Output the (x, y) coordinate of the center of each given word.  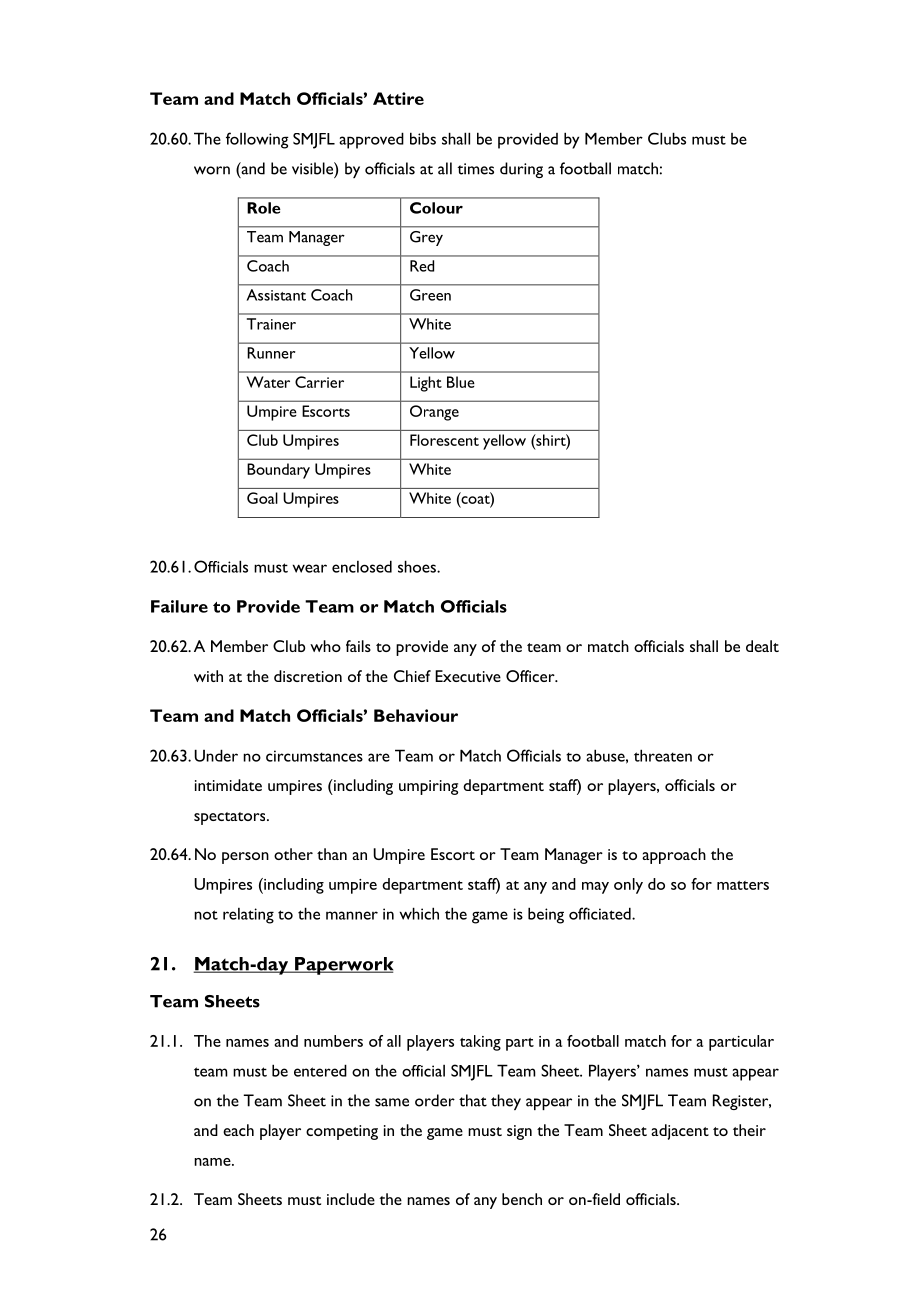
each (238, 1130)
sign (519, 1132)
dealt (762, 646)
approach (674, 856)
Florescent (444, 440)
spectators (231, 818)
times (475, 169)
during (521, 170)
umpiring (428, 787)
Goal (262, 498)
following (257, 140)
